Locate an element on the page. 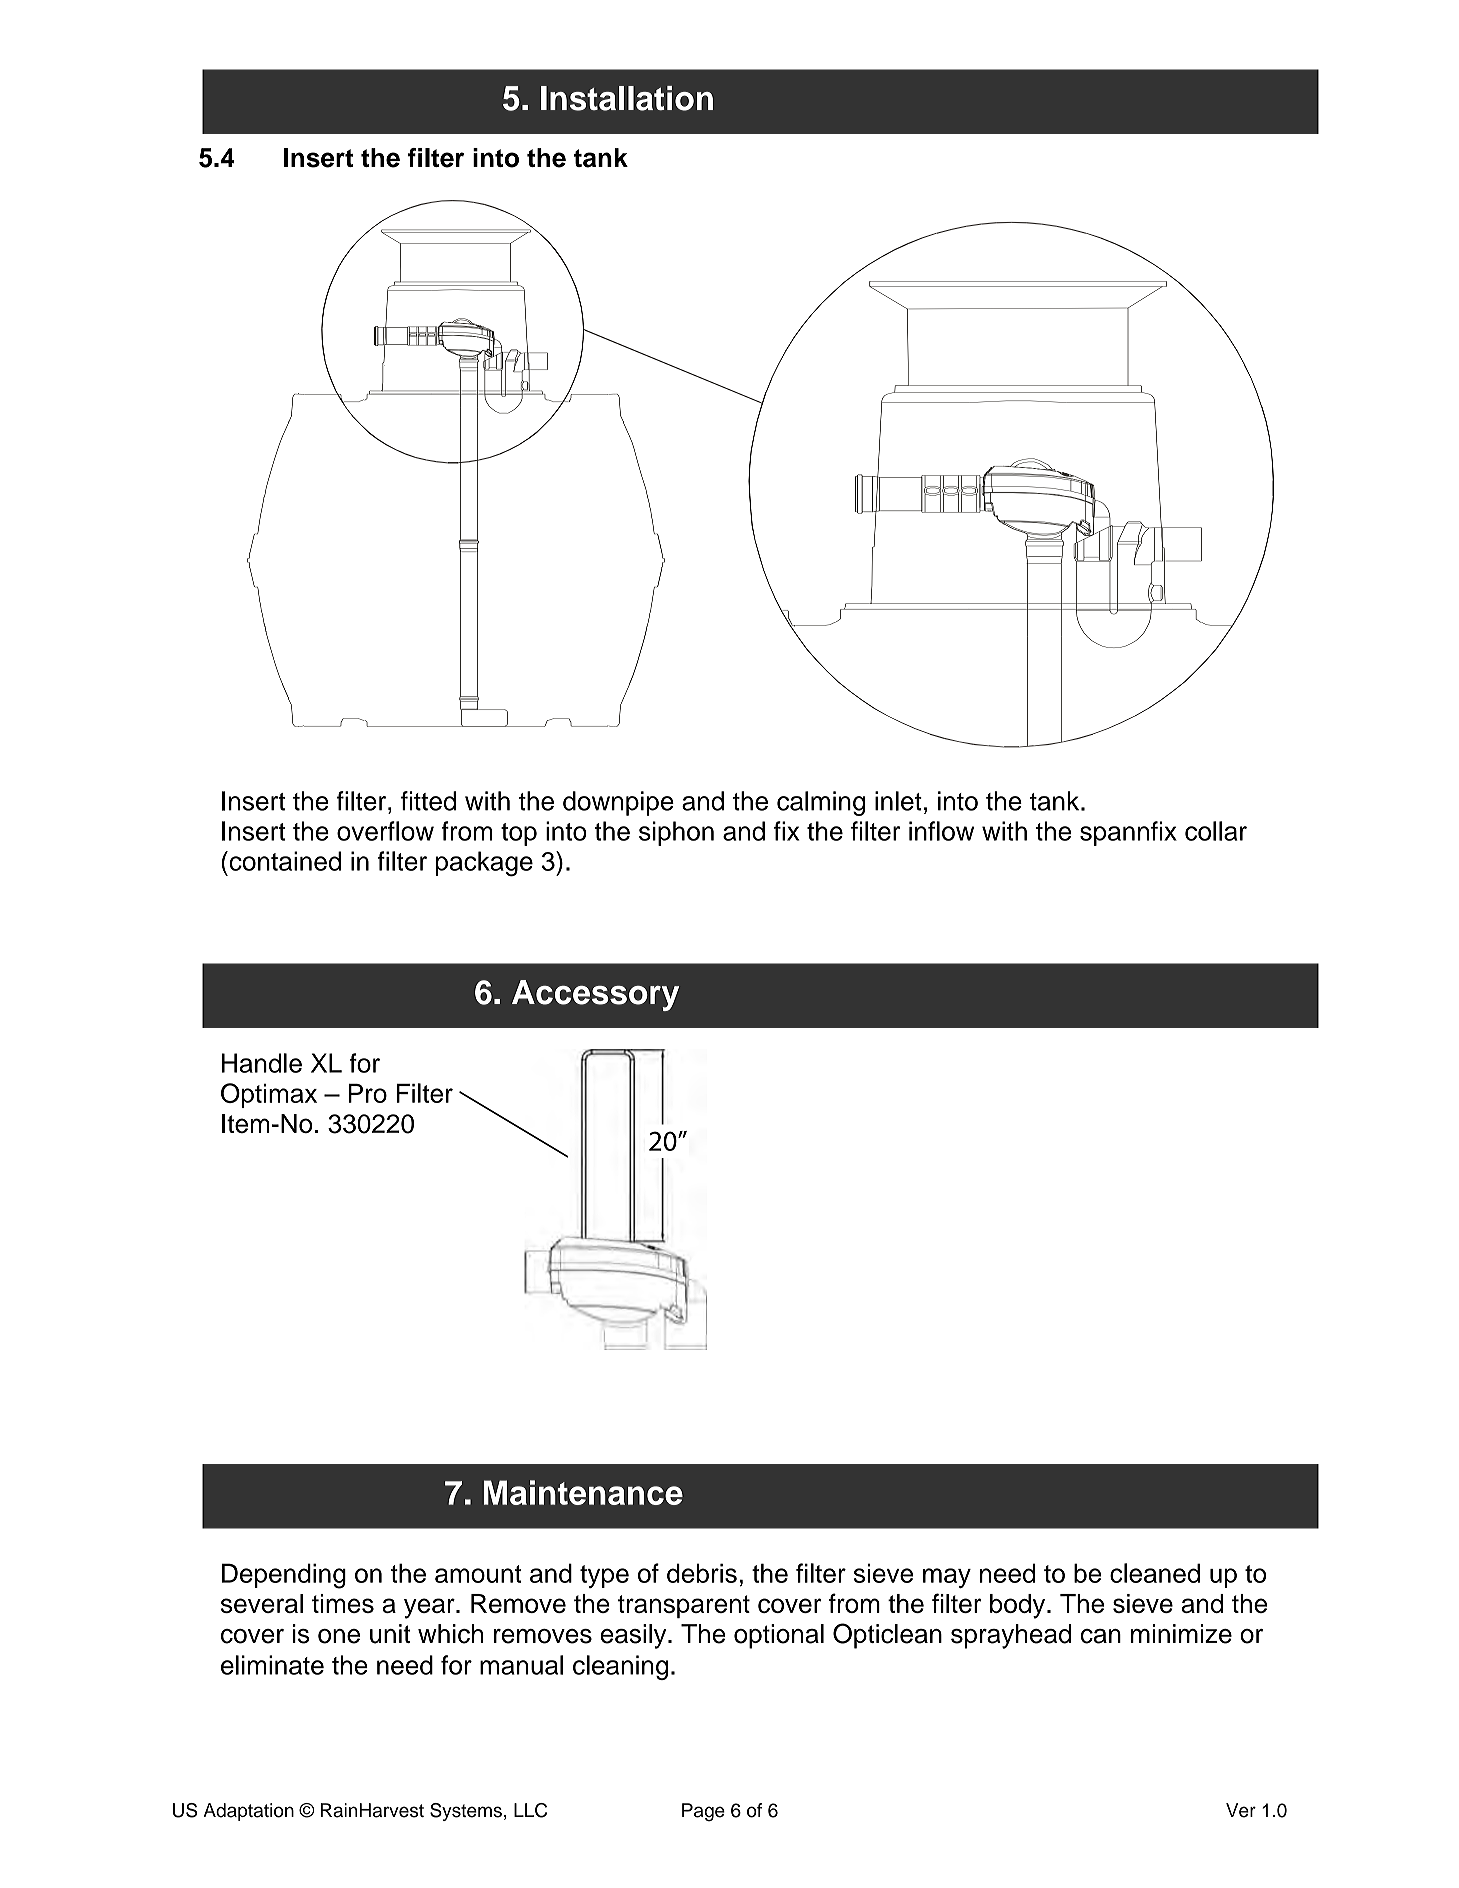 The width and height of the page is (1459, 1888). downpipe is located at coordinates (618, 803).
